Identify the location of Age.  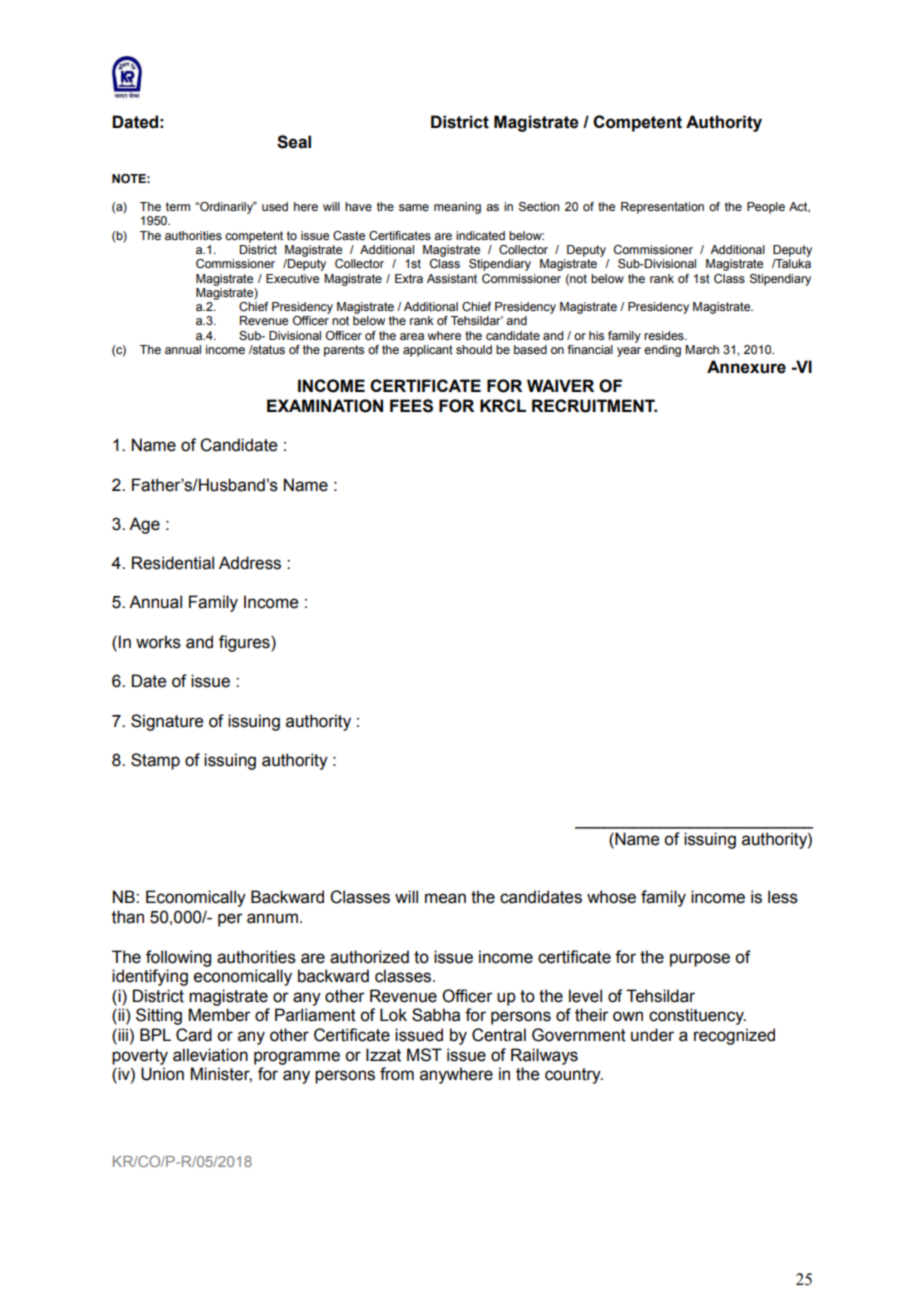
(144, 525).
